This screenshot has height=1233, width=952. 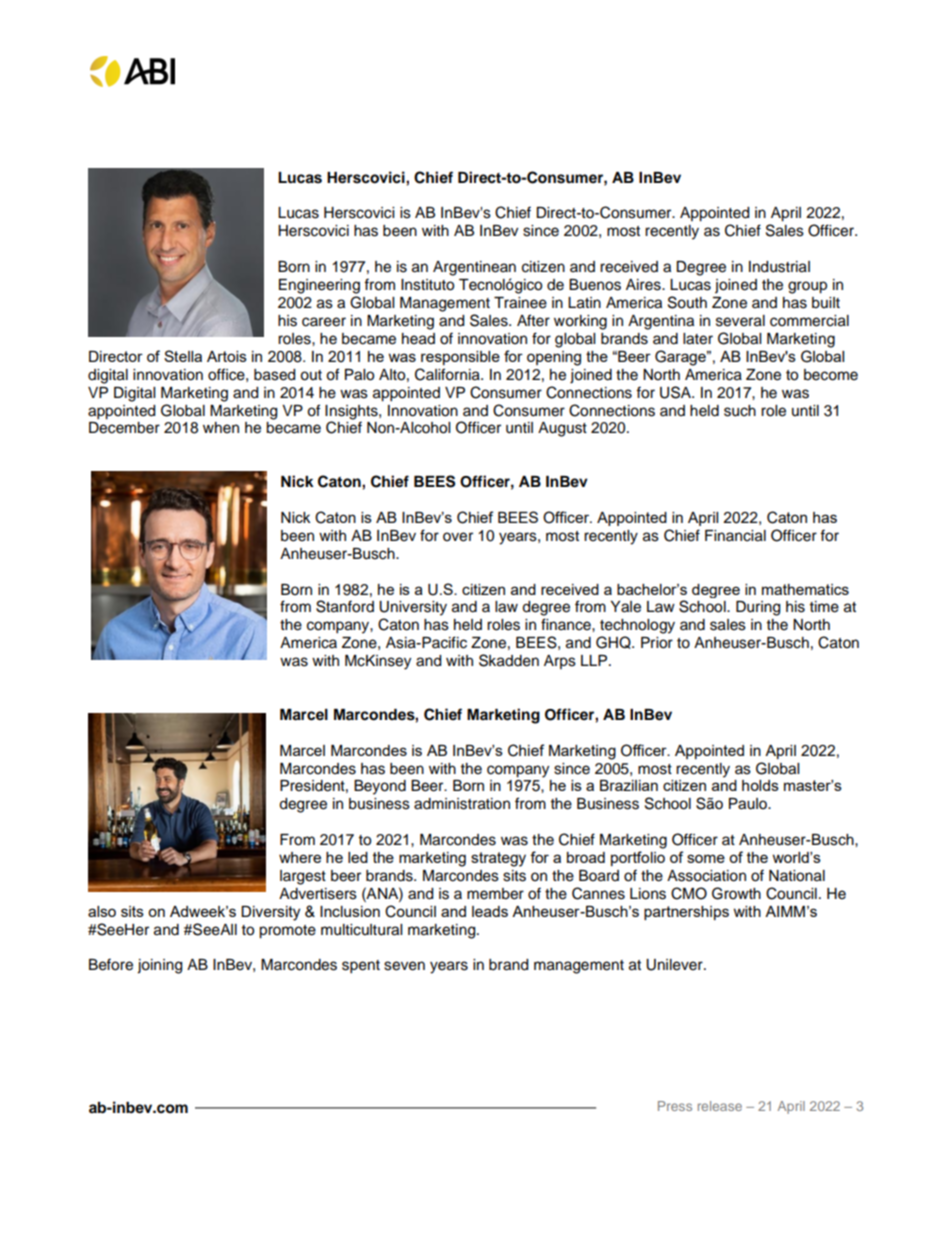 I want to click on Before, so click(x=111, y=964).
